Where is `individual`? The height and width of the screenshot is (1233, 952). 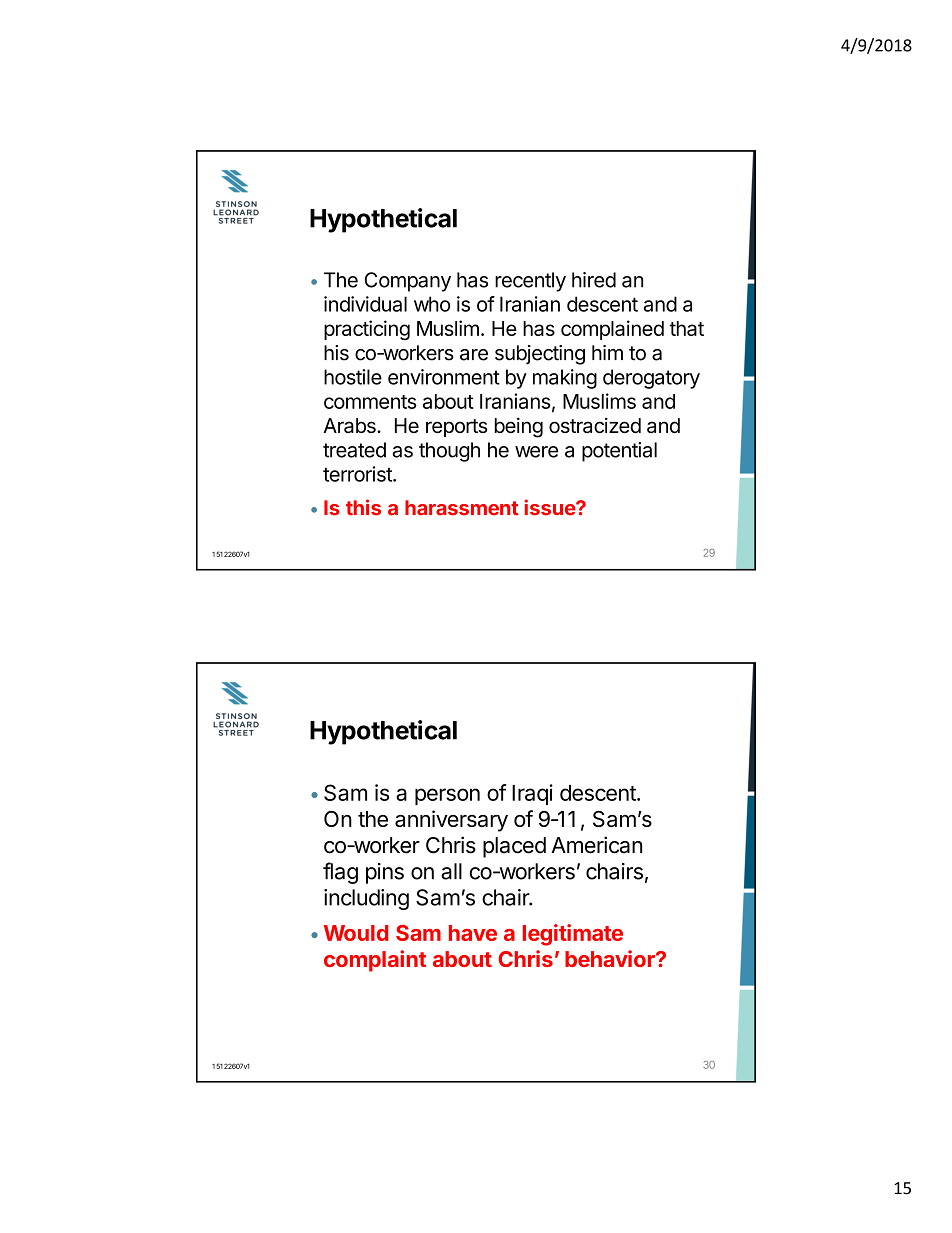 individual is located at coordinates (365, 304).
